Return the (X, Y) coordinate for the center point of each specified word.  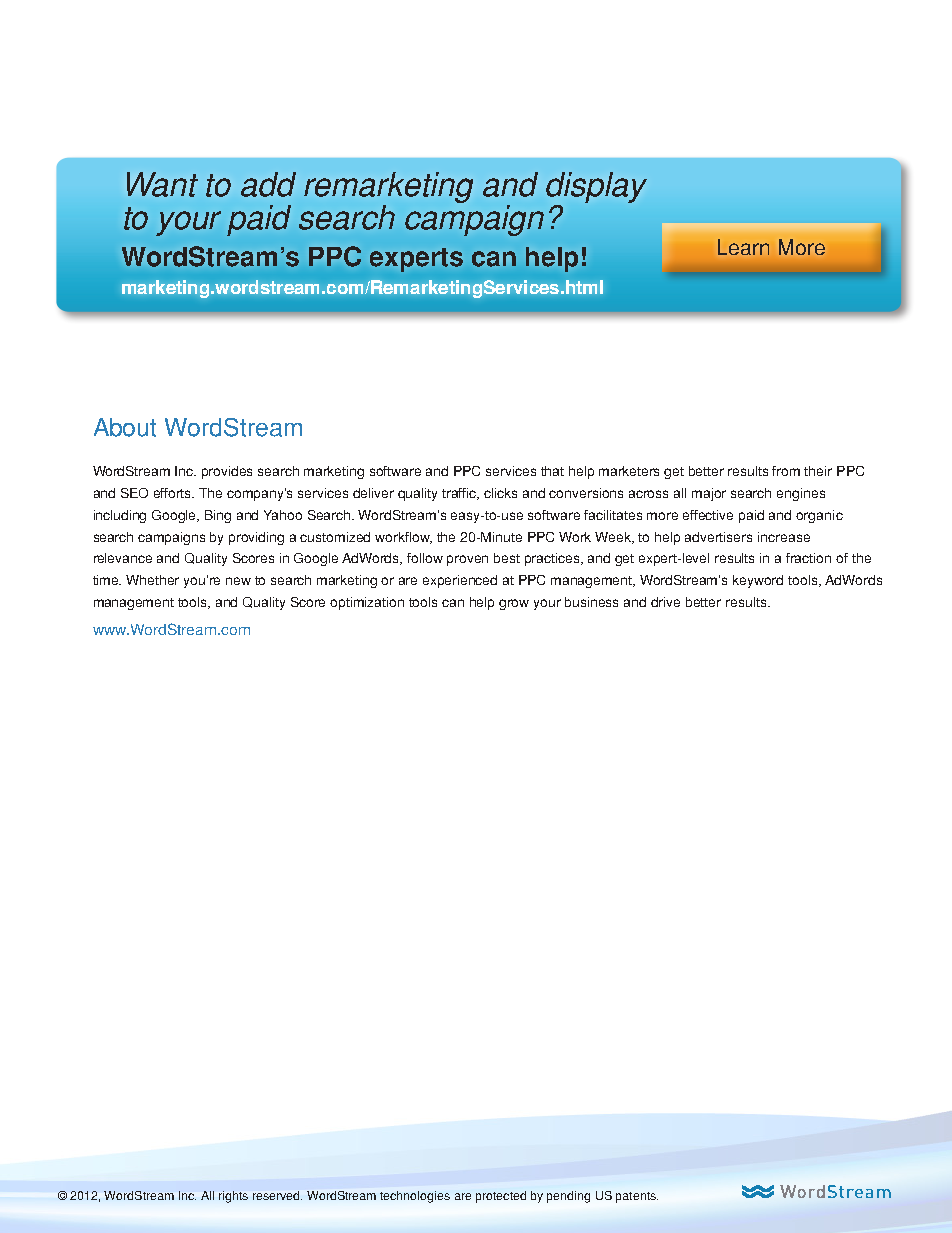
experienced (460, 581)
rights (233, 1197)
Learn (743, 247)
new (238, 581)
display (596, 189)
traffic (460, 494)
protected (501, 1197)
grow (514, 604)
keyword (758, 581)
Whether (152, 580)
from (786, 471)
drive (665, 602)
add (268, 184)
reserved (277, 1195)
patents (637, 1197)
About (125, 427)
